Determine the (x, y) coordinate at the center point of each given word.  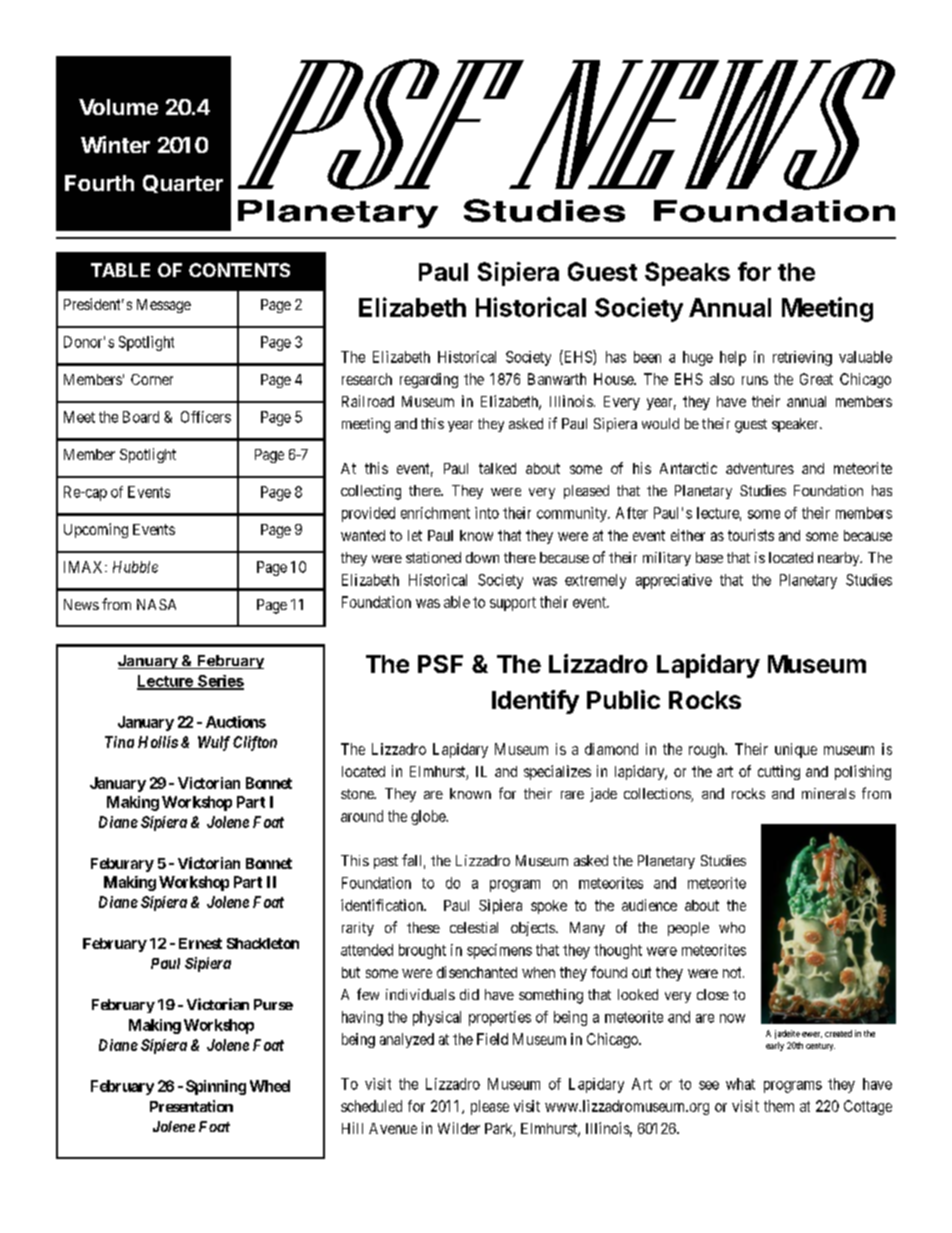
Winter (115, 144)
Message (164, 306)
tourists (751, 535)
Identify (535, 702)
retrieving (802, 358)
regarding (429, 380)
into (487, 513)
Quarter (183, 184)
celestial (474, 927)
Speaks (687, 274)
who (732, 927)
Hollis (158, 742)
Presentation (191, 1106)
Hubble (135, 567)
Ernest (200, 943)
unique (796, 750)
